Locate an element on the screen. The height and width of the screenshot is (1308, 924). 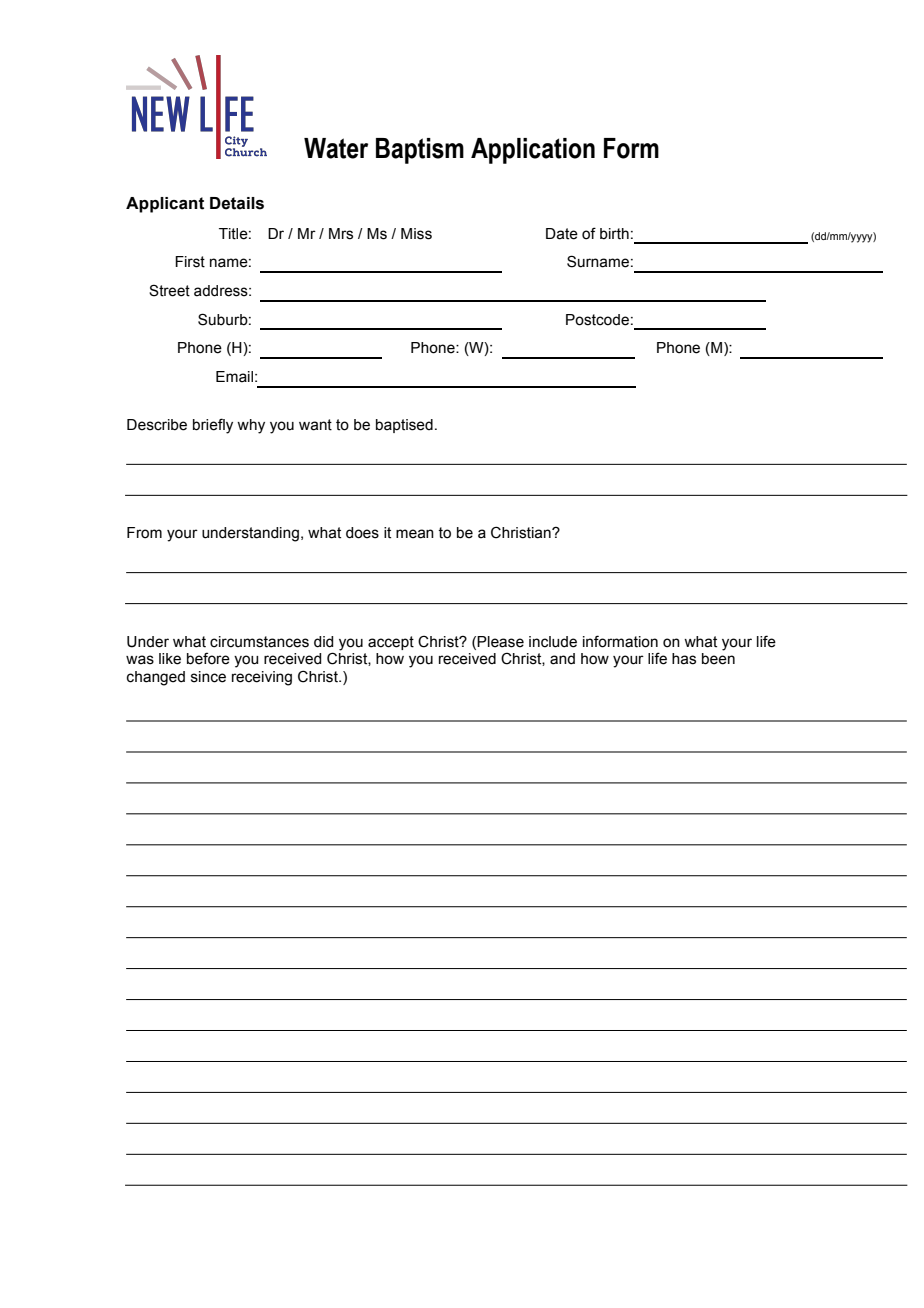
Baptism is located at coordinates (420, 151).
